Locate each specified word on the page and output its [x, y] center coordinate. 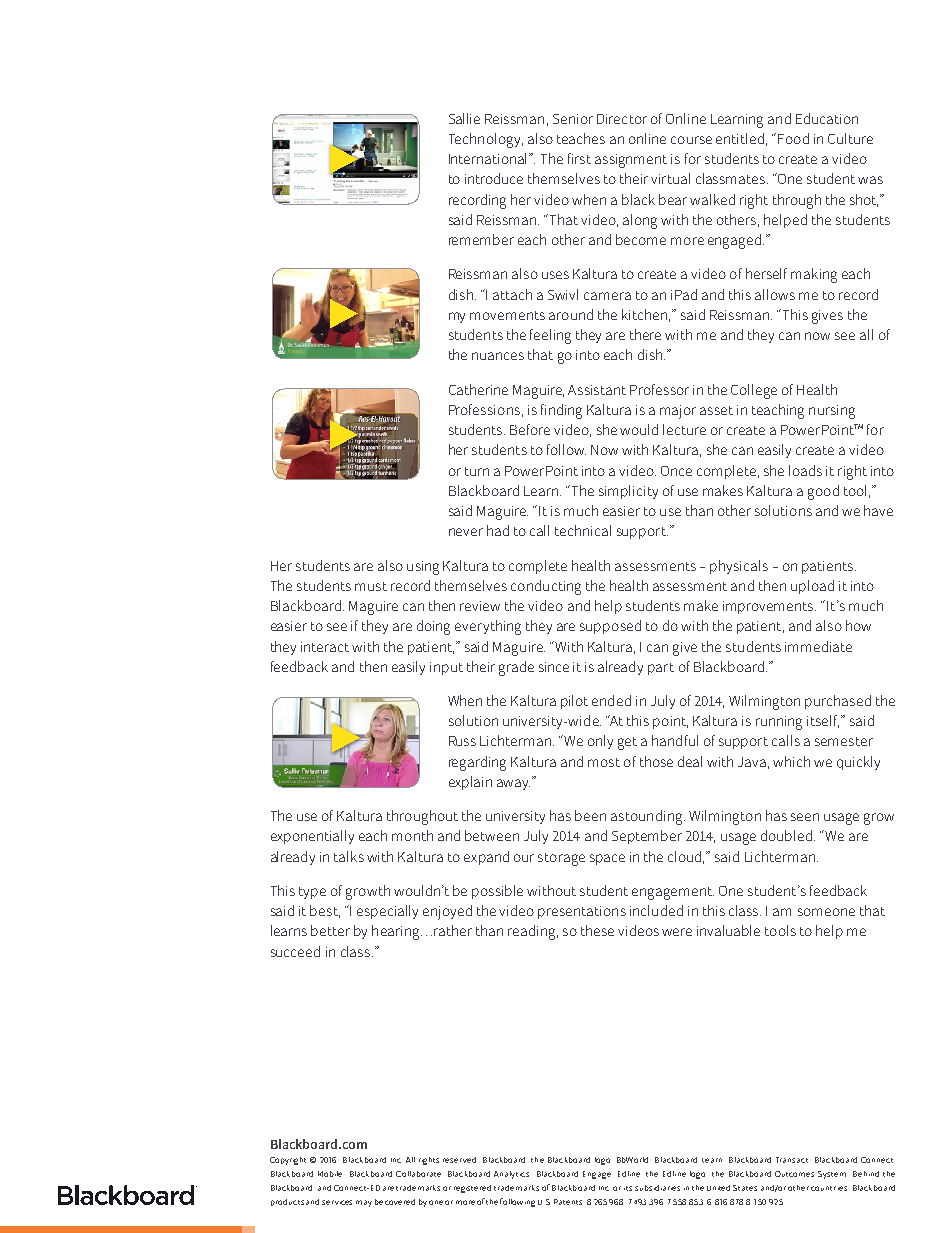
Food [793, 138]
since [554, 667]
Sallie [464, 118]
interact [325, 647]
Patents [568, 1202]
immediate [818, 646]
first [579, 158]
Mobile [330, 1174]
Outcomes [794, 1174]
